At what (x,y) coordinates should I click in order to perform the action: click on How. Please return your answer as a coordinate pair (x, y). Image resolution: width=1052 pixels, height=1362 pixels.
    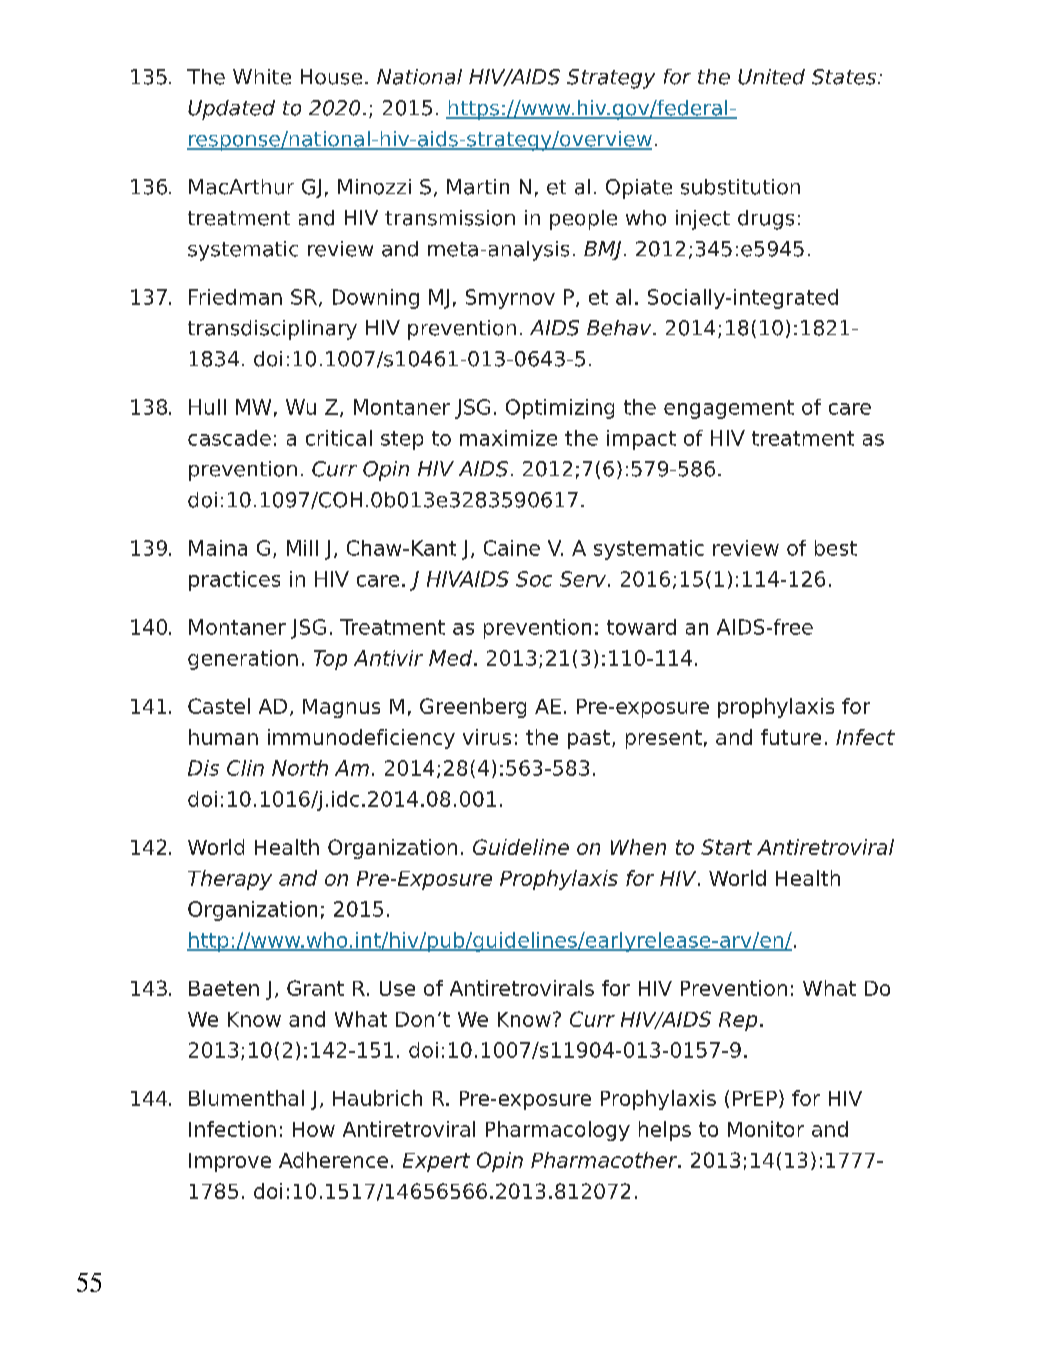
    Looking at the image, I should click on (314, 1129).
